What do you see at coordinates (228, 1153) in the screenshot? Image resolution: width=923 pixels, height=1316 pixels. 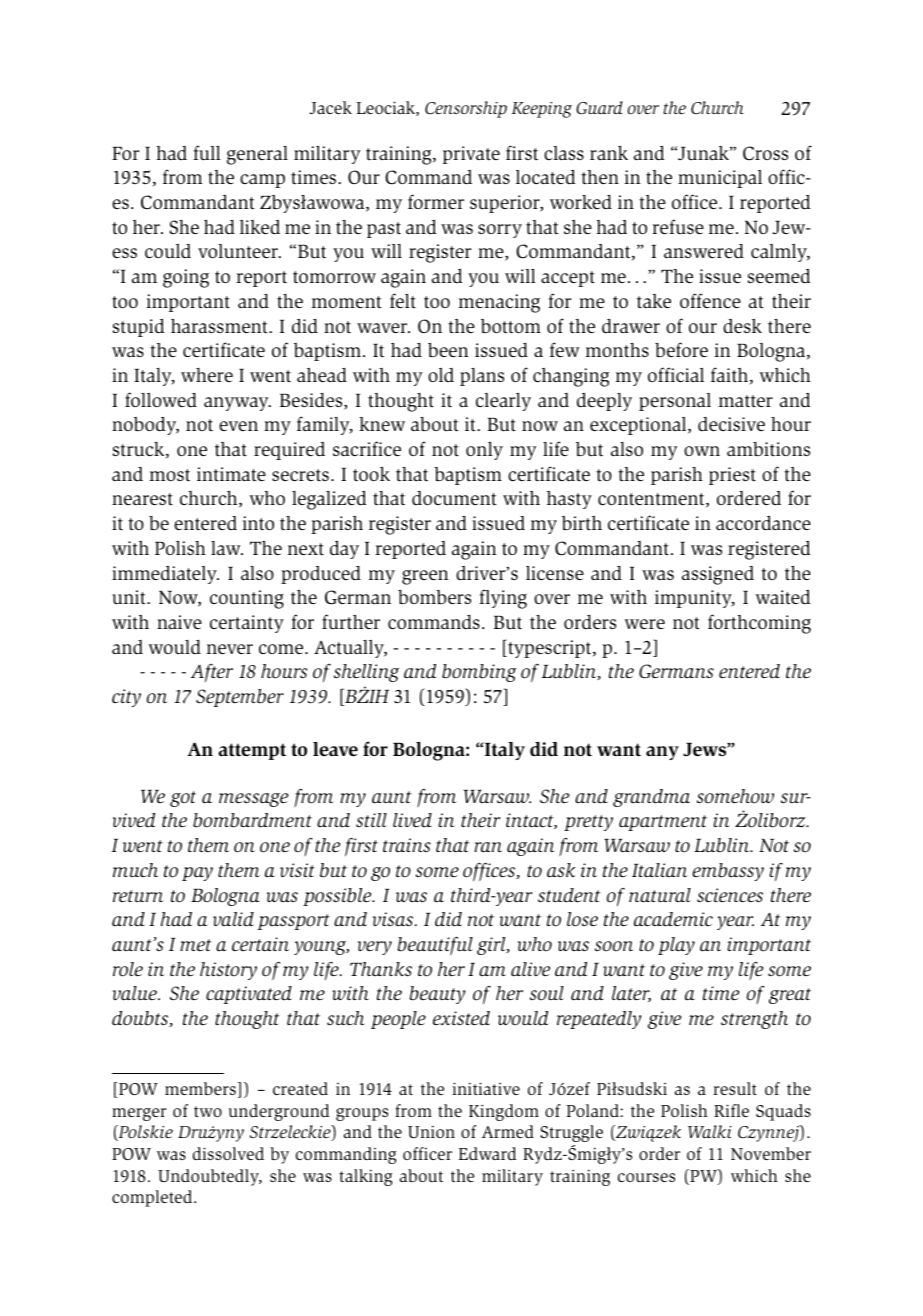 I see `dissolved` at bounding box center [228, 1153].
